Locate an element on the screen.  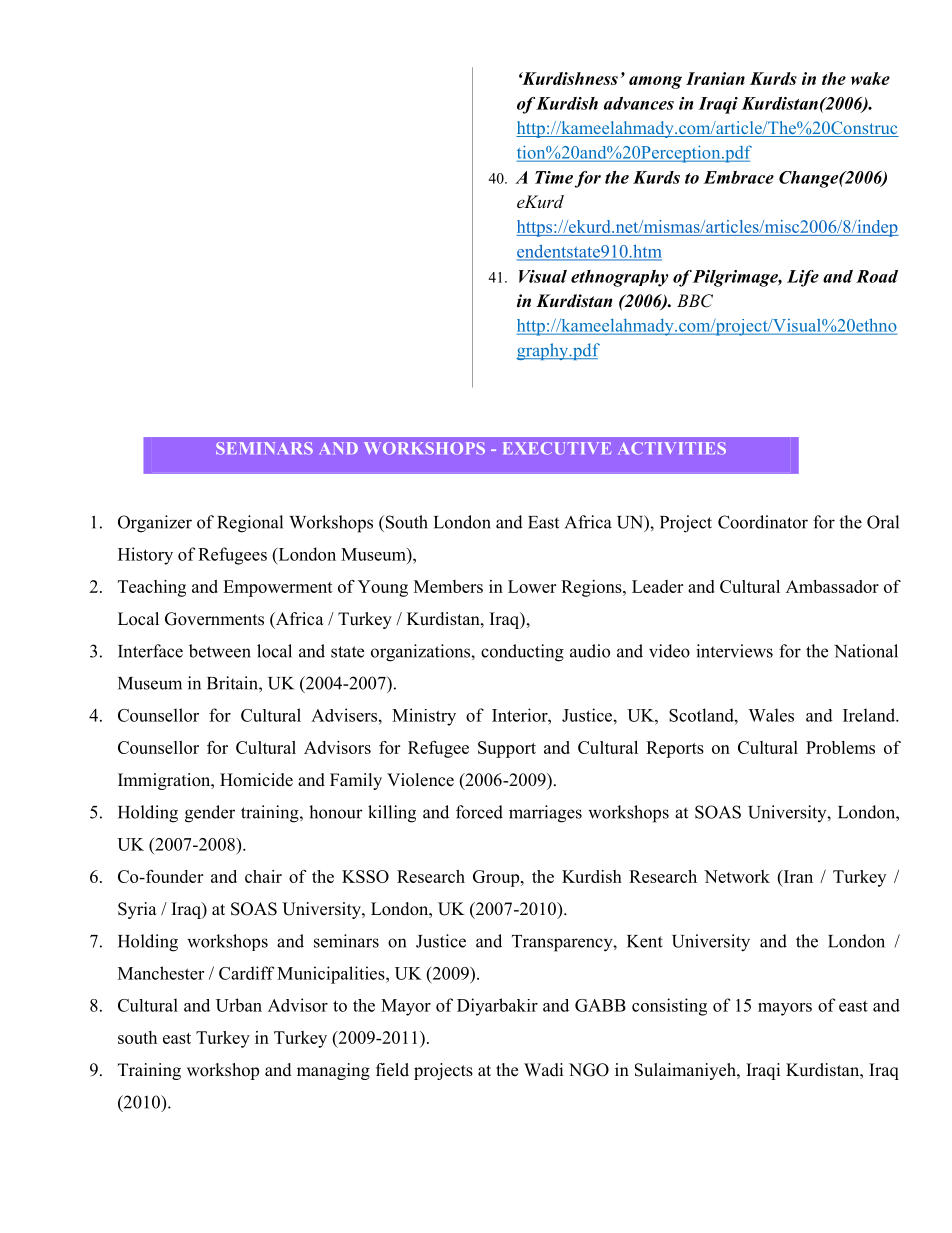
Urban is located at coordinates (239, 1005).
